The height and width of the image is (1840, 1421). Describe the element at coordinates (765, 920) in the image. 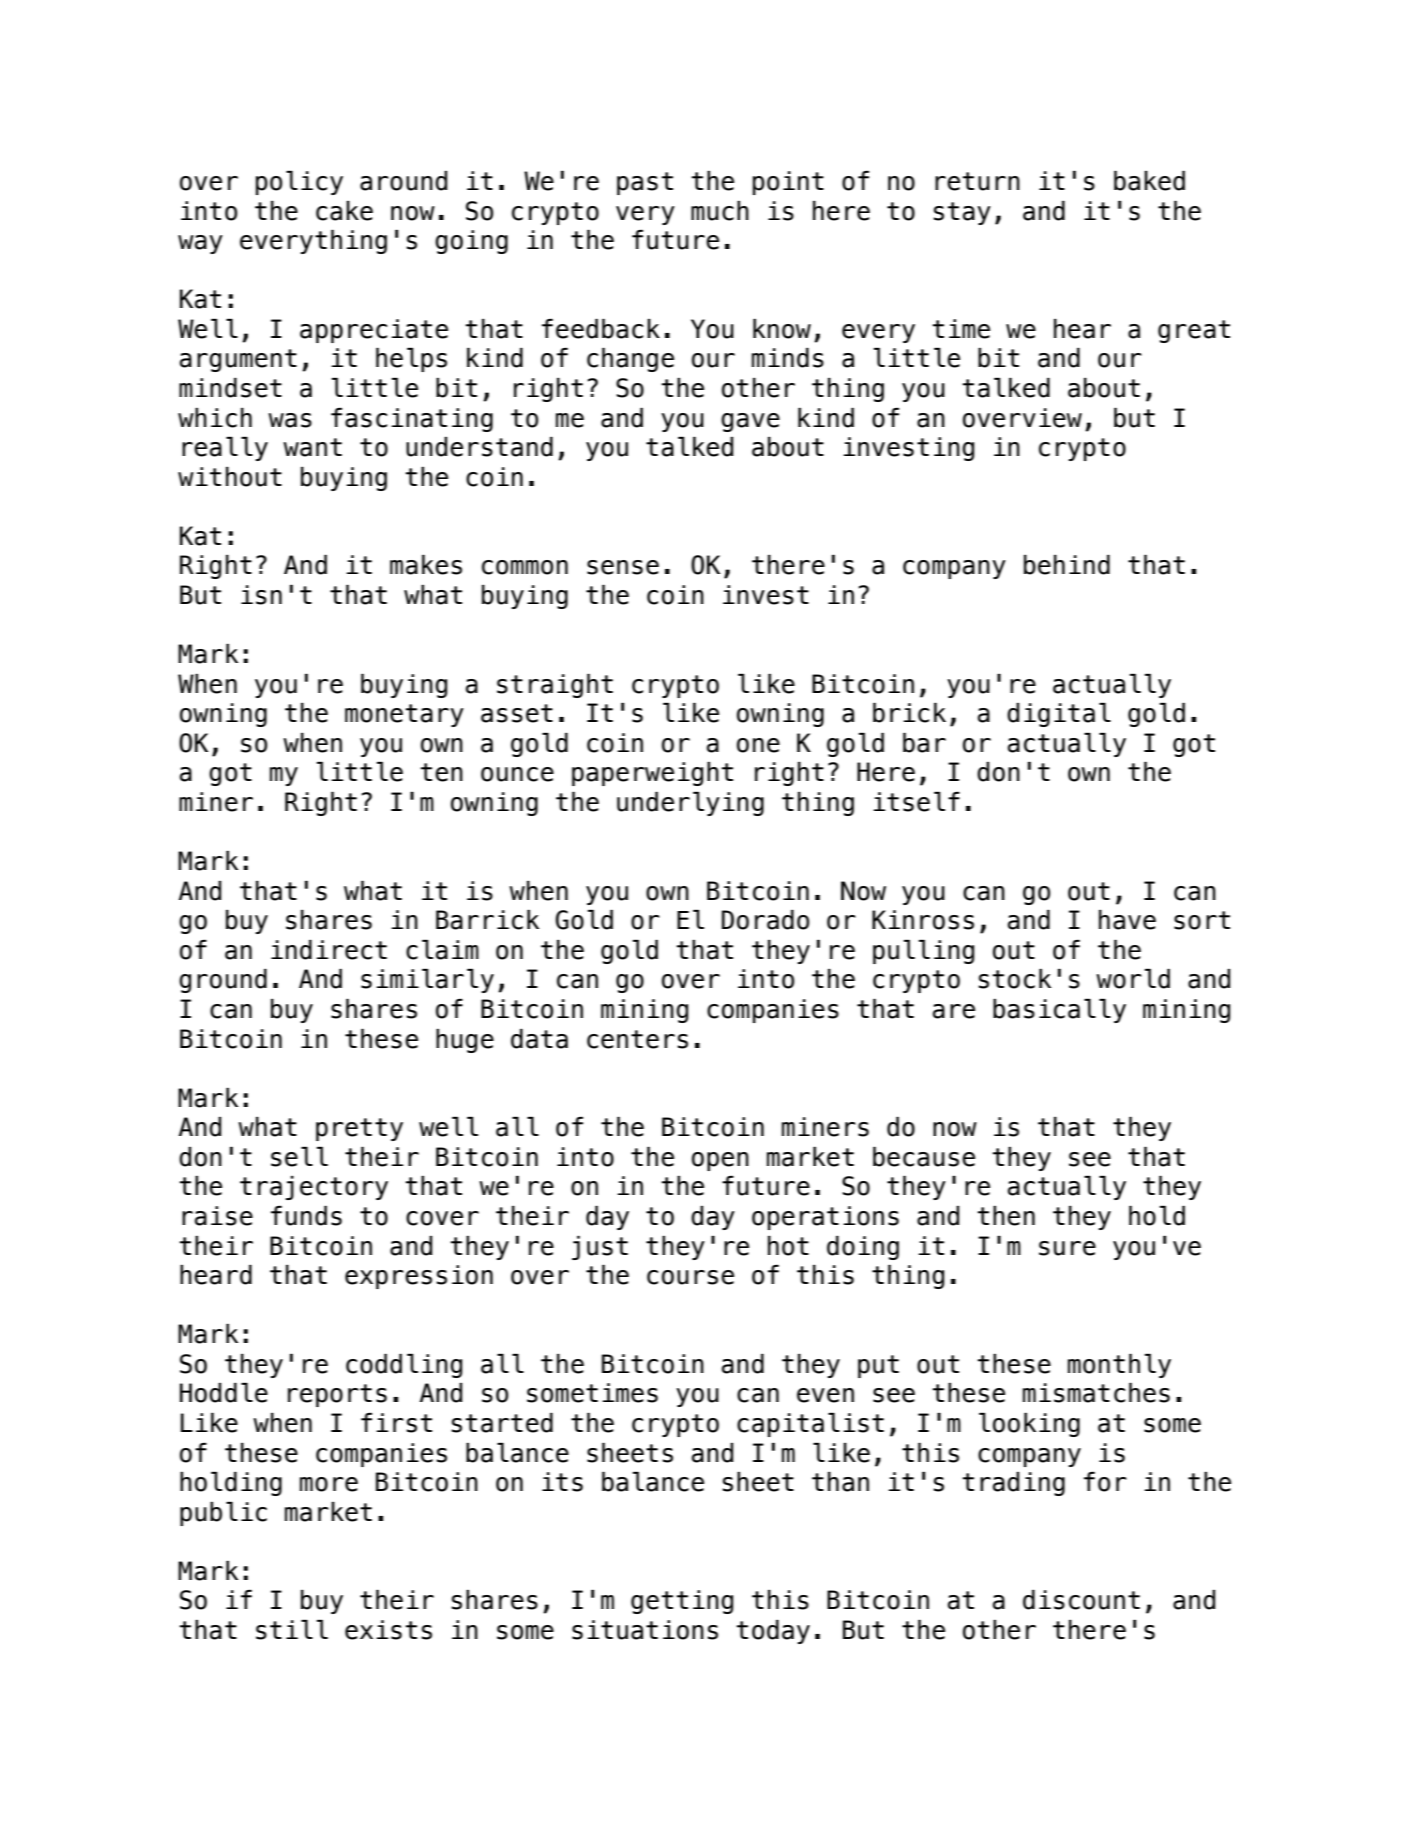

I see `Dorado` at that location.
